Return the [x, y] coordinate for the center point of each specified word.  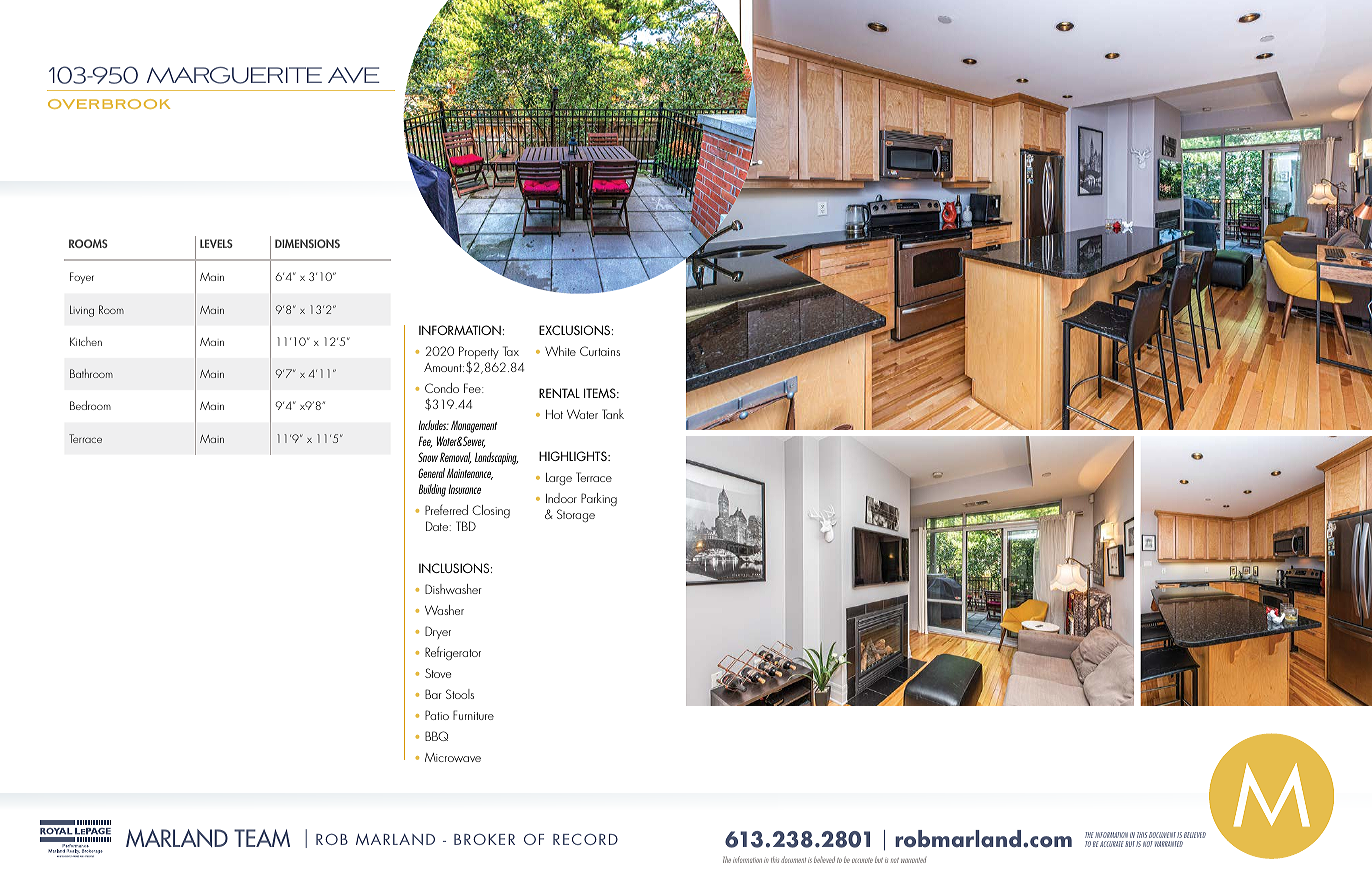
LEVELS [216, 243]
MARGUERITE [234, 75]
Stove [438, 673]
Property [479, 354]
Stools [460, 694]
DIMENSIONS [307, 243]
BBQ [436, 736]
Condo [442, 388]
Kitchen [86, 341]
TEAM [262, 838]
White [560, 351]
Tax [511, 351]
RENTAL [559, 393]
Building [432, 490]
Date [438, 526]
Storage [576, 515]
